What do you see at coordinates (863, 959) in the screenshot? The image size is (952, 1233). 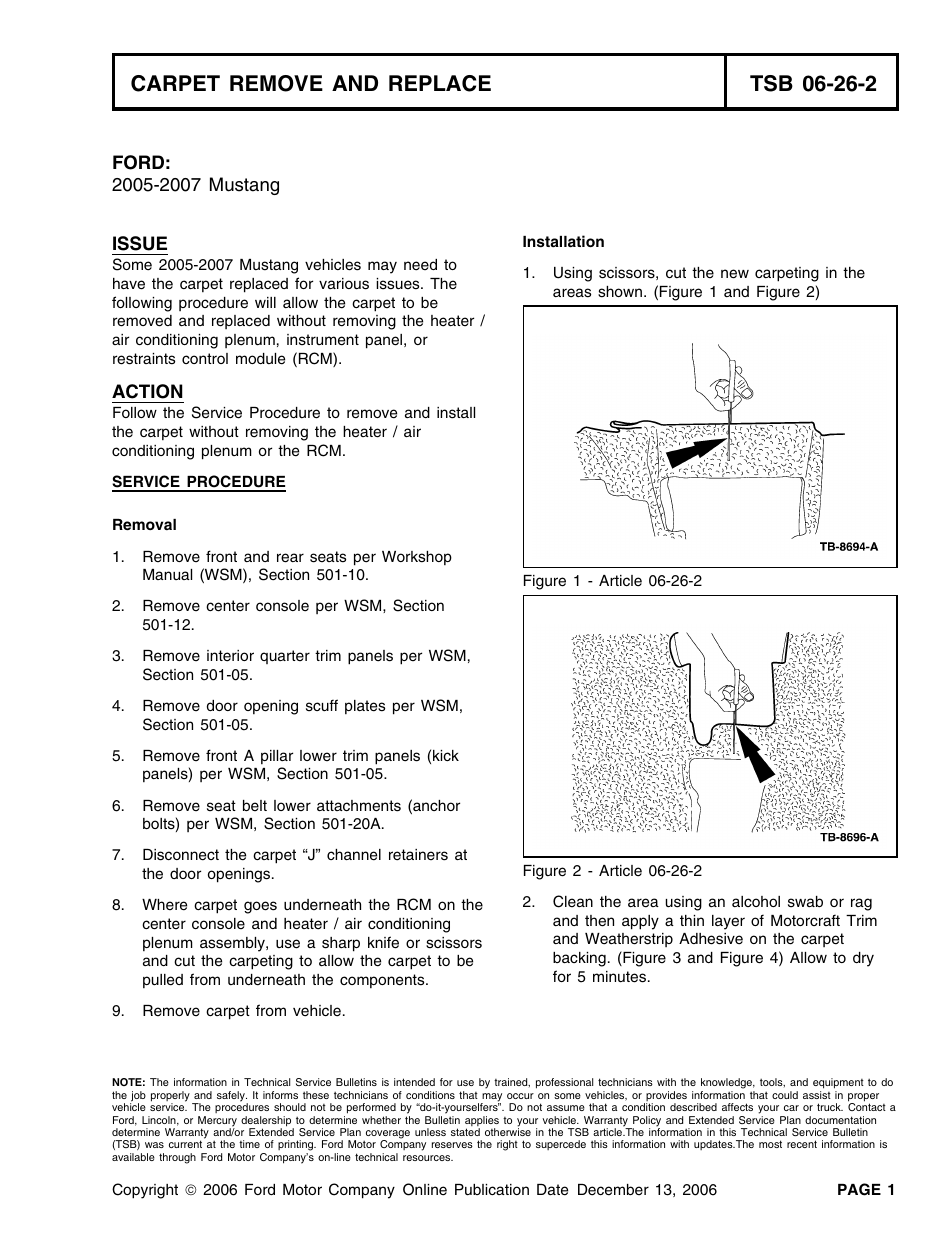 I see `dry` at bounding box center [863, 959].
